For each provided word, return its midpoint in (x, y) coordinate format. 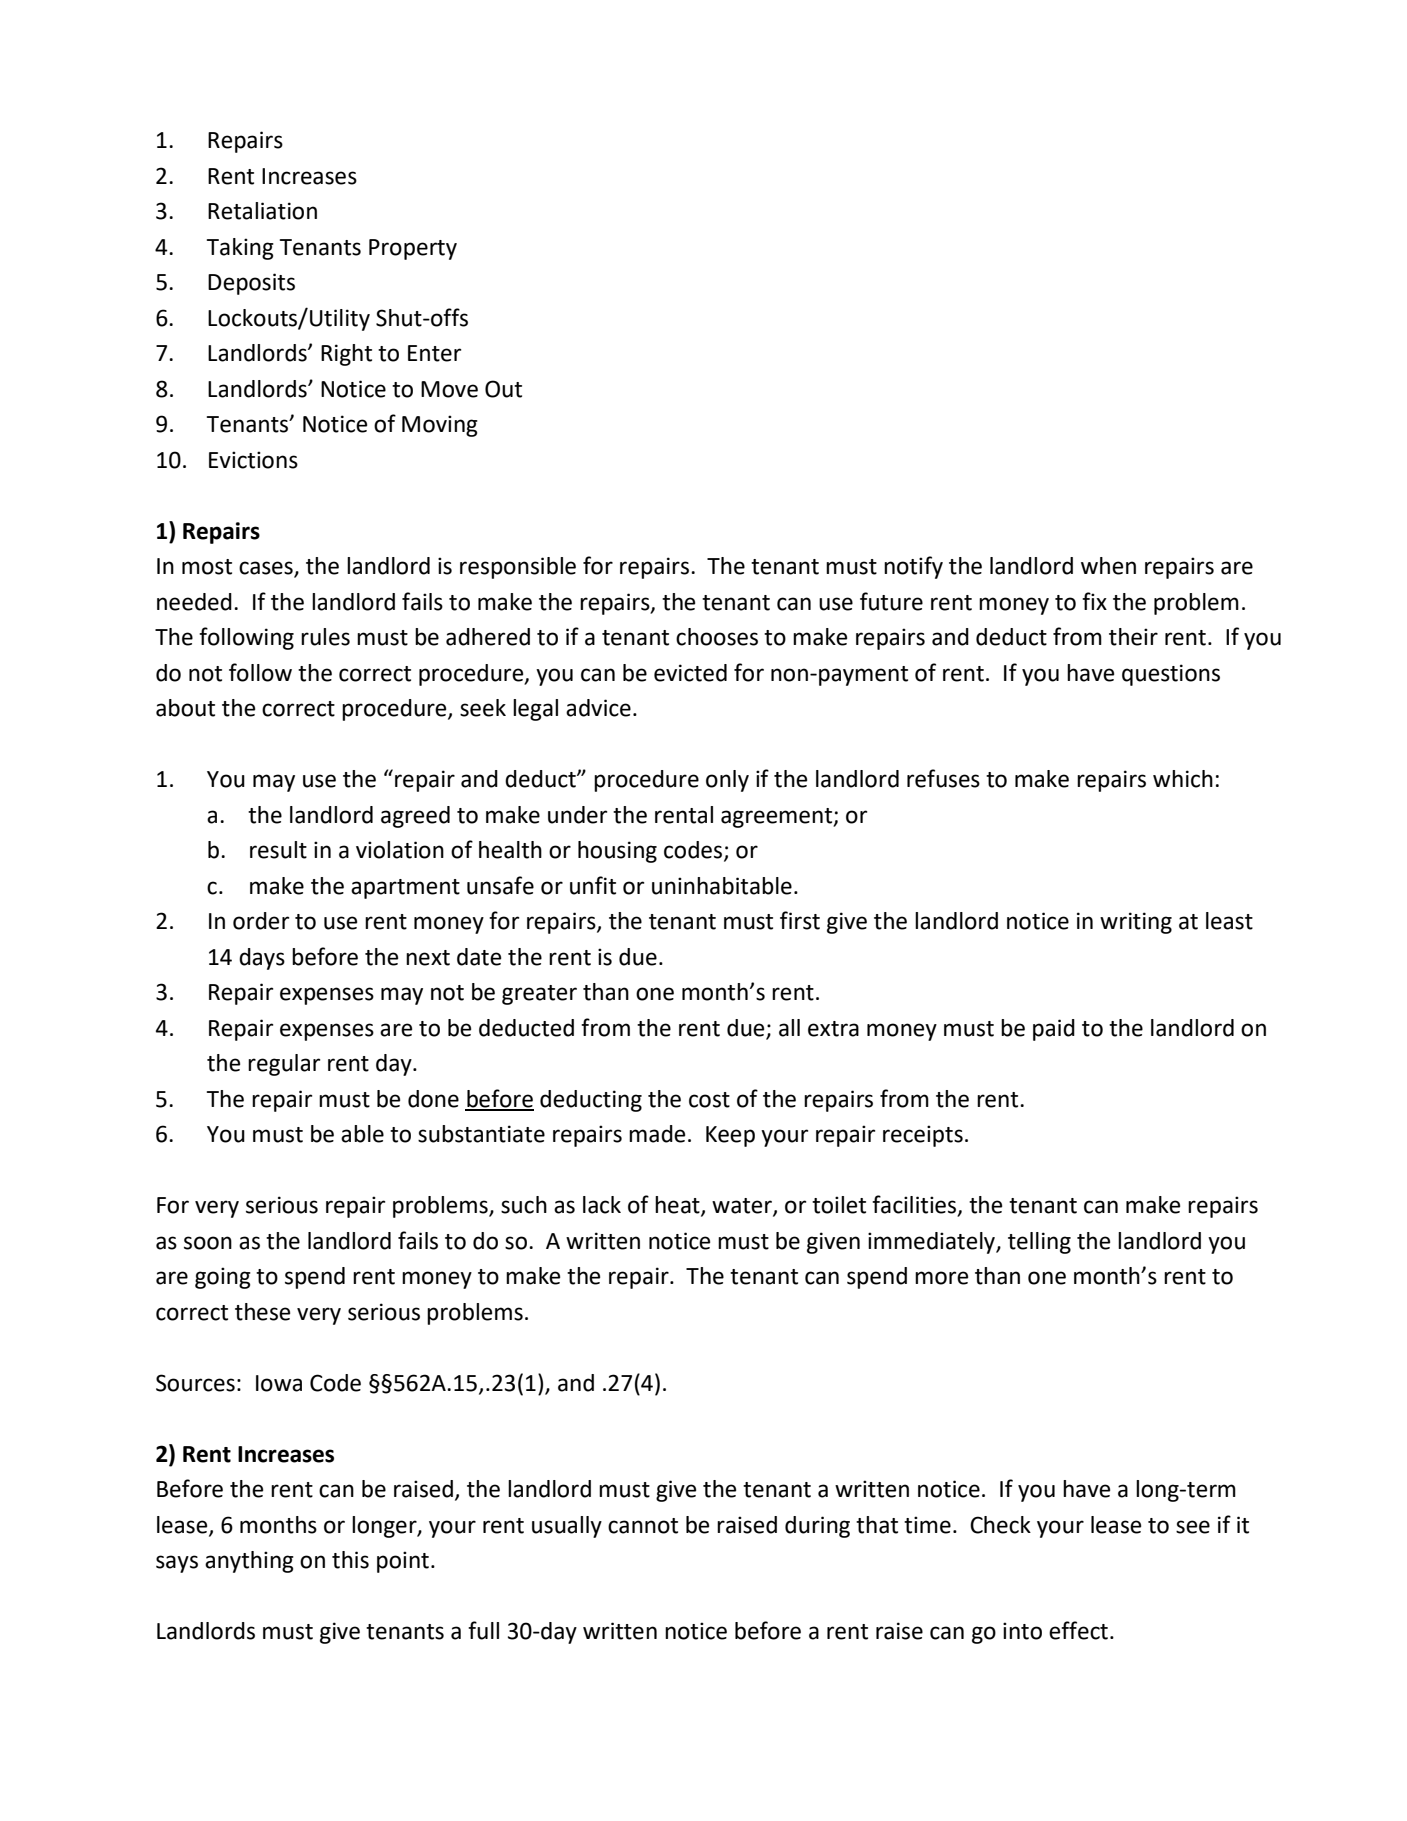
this (350, 1560)
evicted (690, 673)
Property (413, 249)
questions (1171, 675)
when (1108, 566)
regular (284, 1065)
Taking (240, 249)
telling (1039, 1243)
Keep (730, 1136)
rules (325, 637)
